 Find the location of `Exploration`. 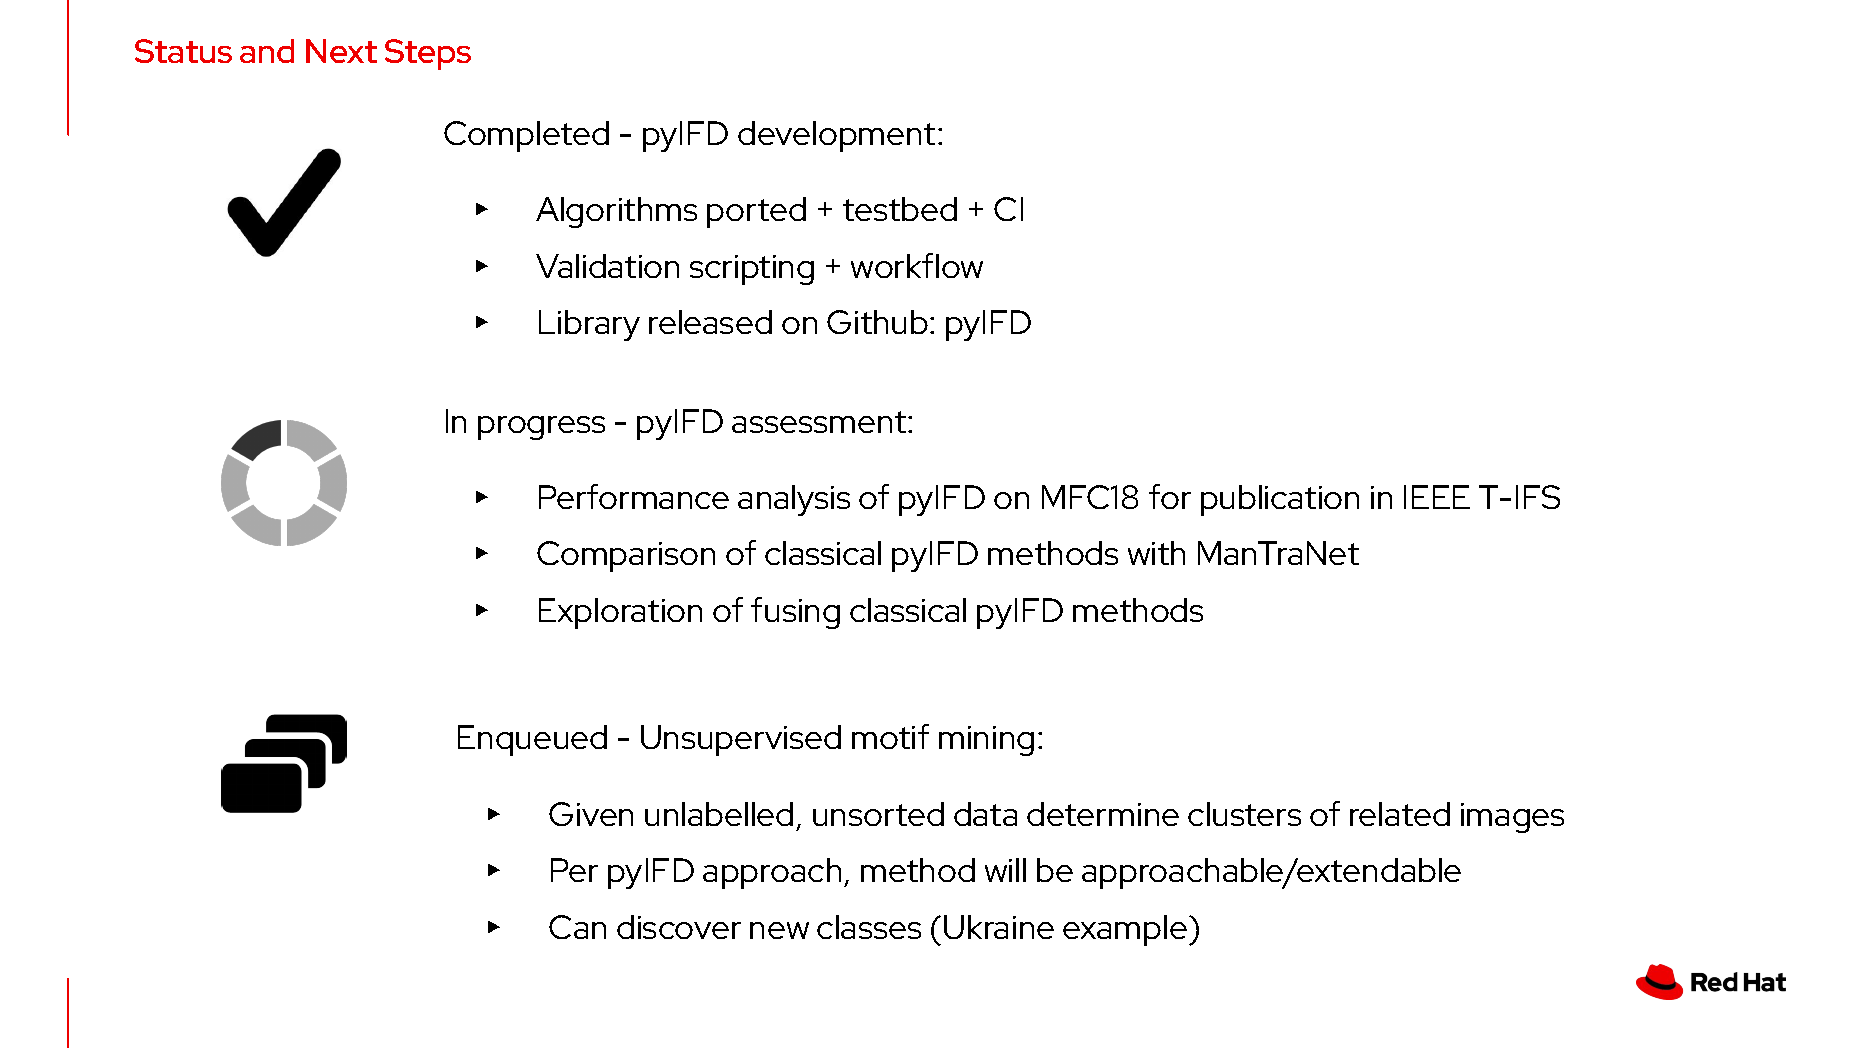

Exploration is located at coordinates (620, 613).
